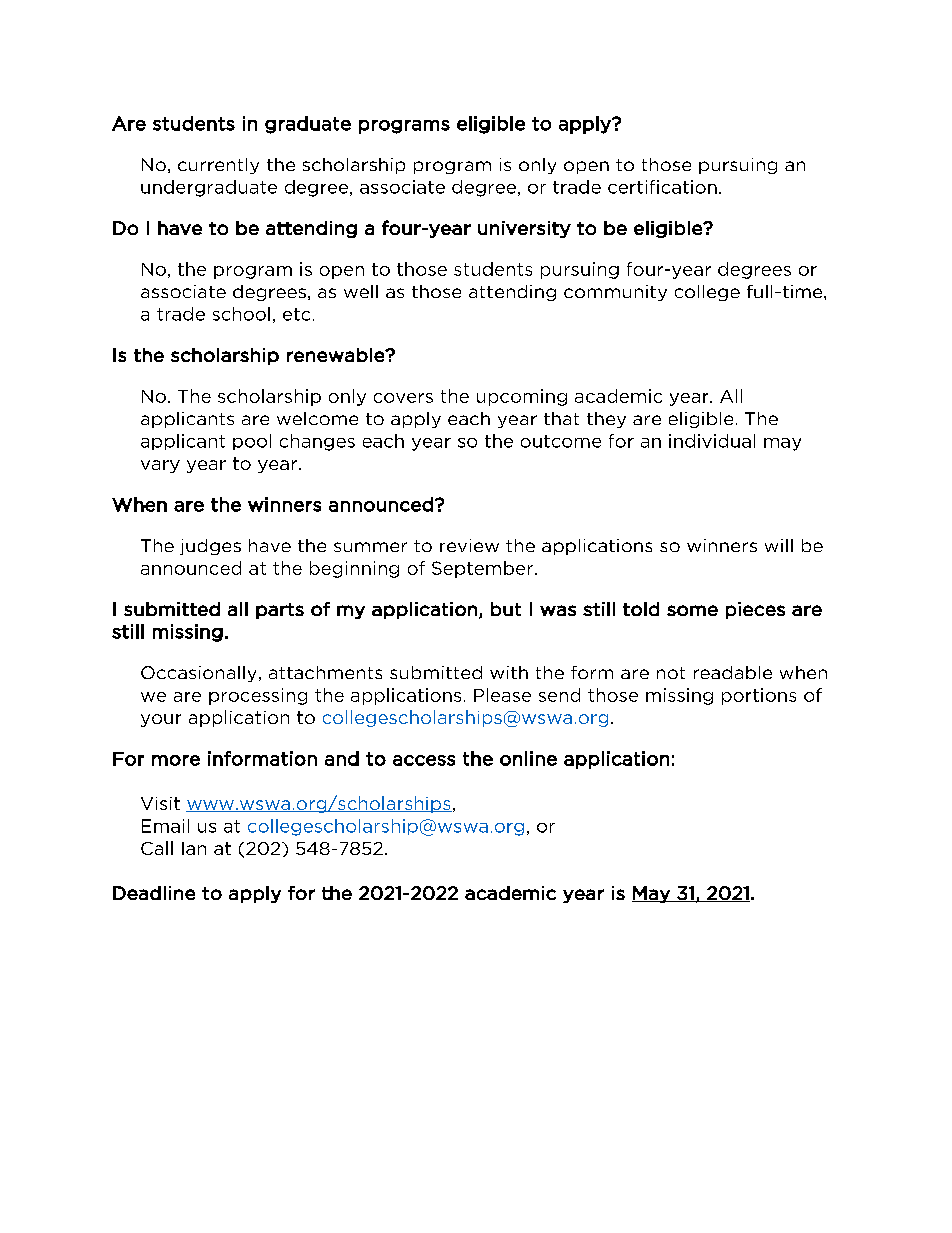 The image size is (952, 1233). I want to click on access, so click(424, 760).
